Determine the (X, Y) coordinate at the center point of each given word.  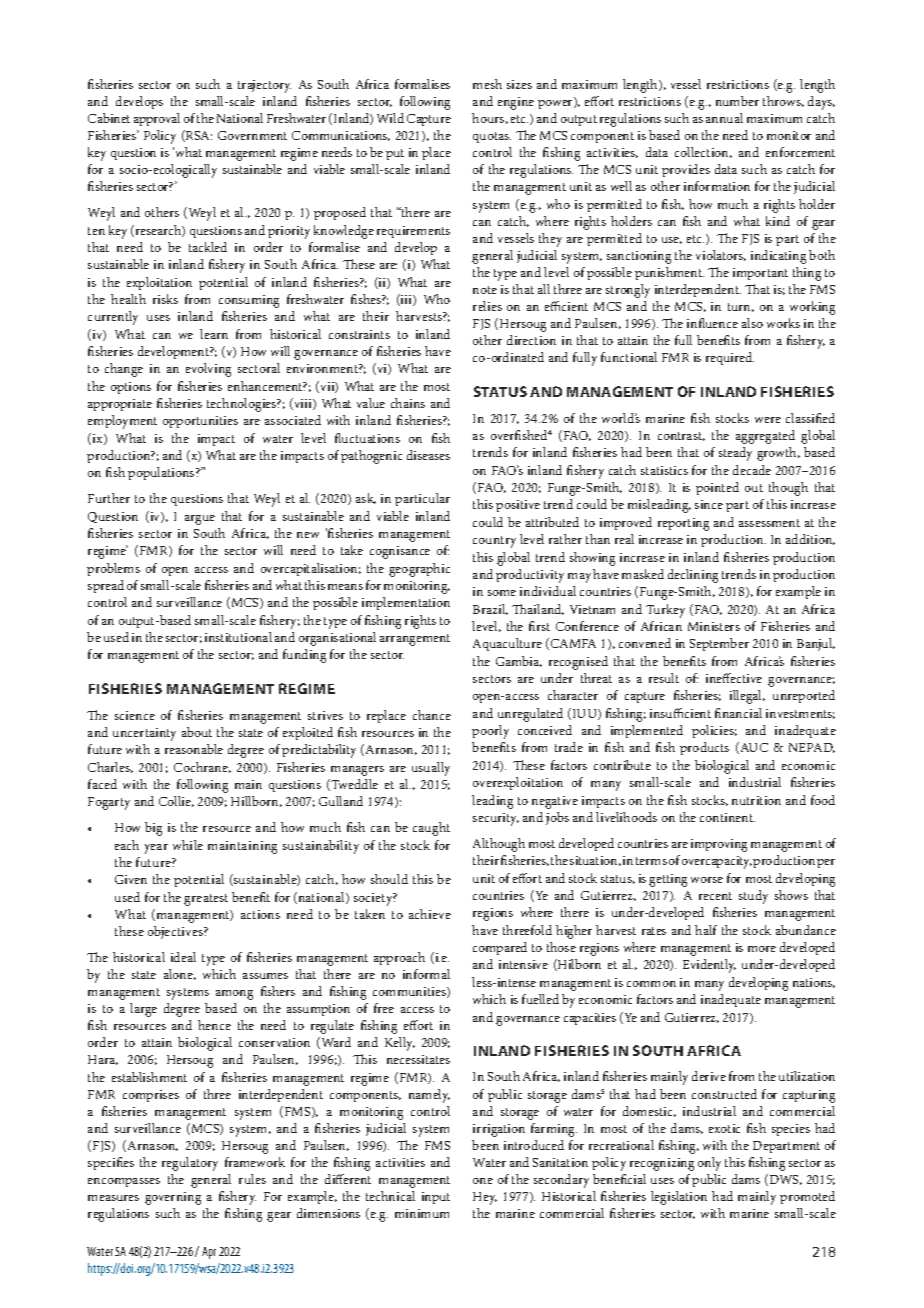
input (436, 1198)
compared (500, 948)
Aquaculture (507, 644)
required (730, 358)
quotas (492, 137)
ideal (183, 957)
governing (173, 1198)
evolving (208, 370)
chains (408, 403)
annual (724, 118)
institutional (238, 637)
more (762, 949)
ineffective (734, 678)
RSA (198, 136)
